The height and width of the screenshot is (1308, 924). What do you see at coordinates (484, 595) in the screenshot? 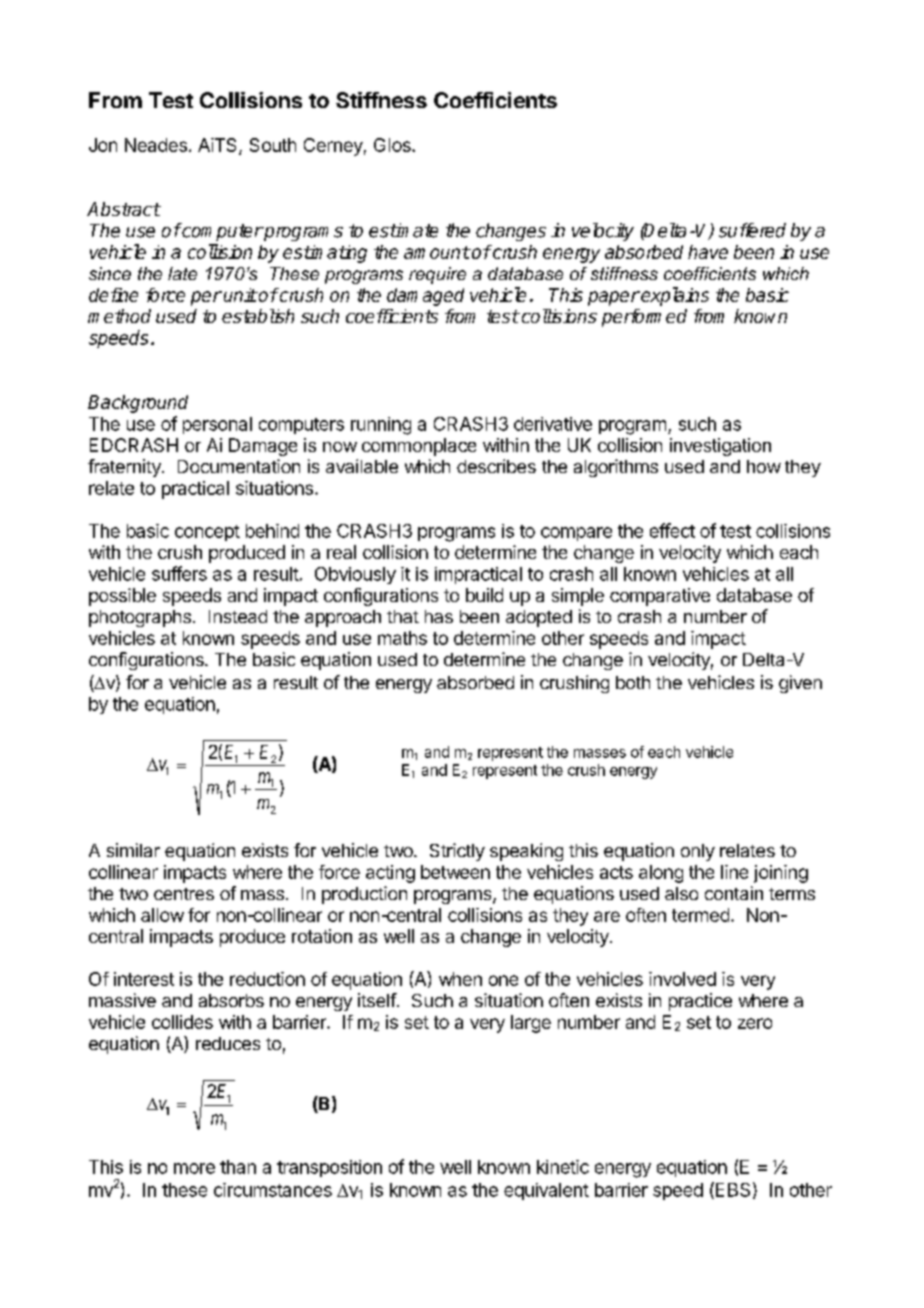
I see `build` at bounding box center [484, 595].
